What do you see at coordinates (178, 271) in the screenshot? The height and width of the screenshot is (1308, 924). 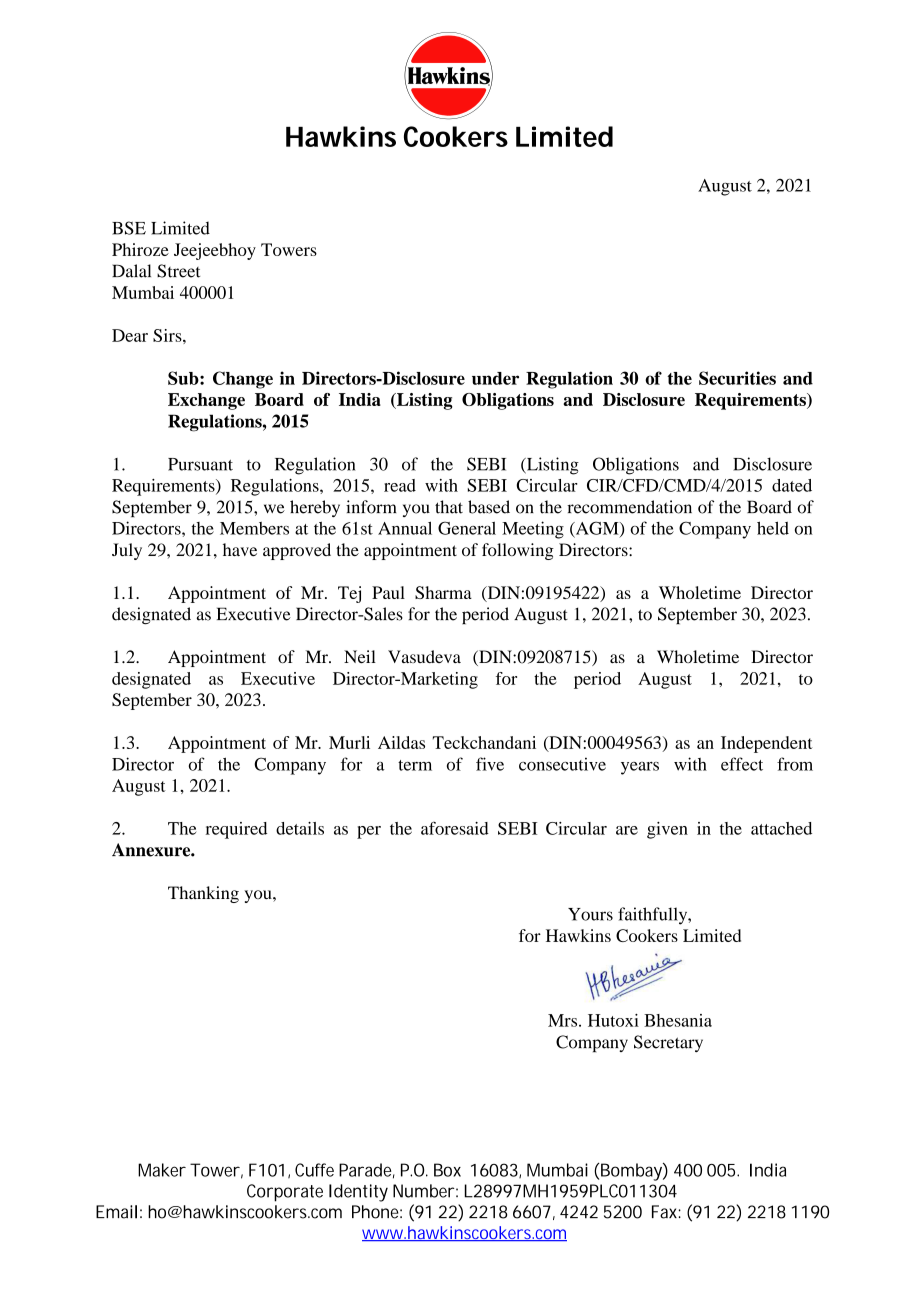 I see `Street` at bounding box center [178, 271].
